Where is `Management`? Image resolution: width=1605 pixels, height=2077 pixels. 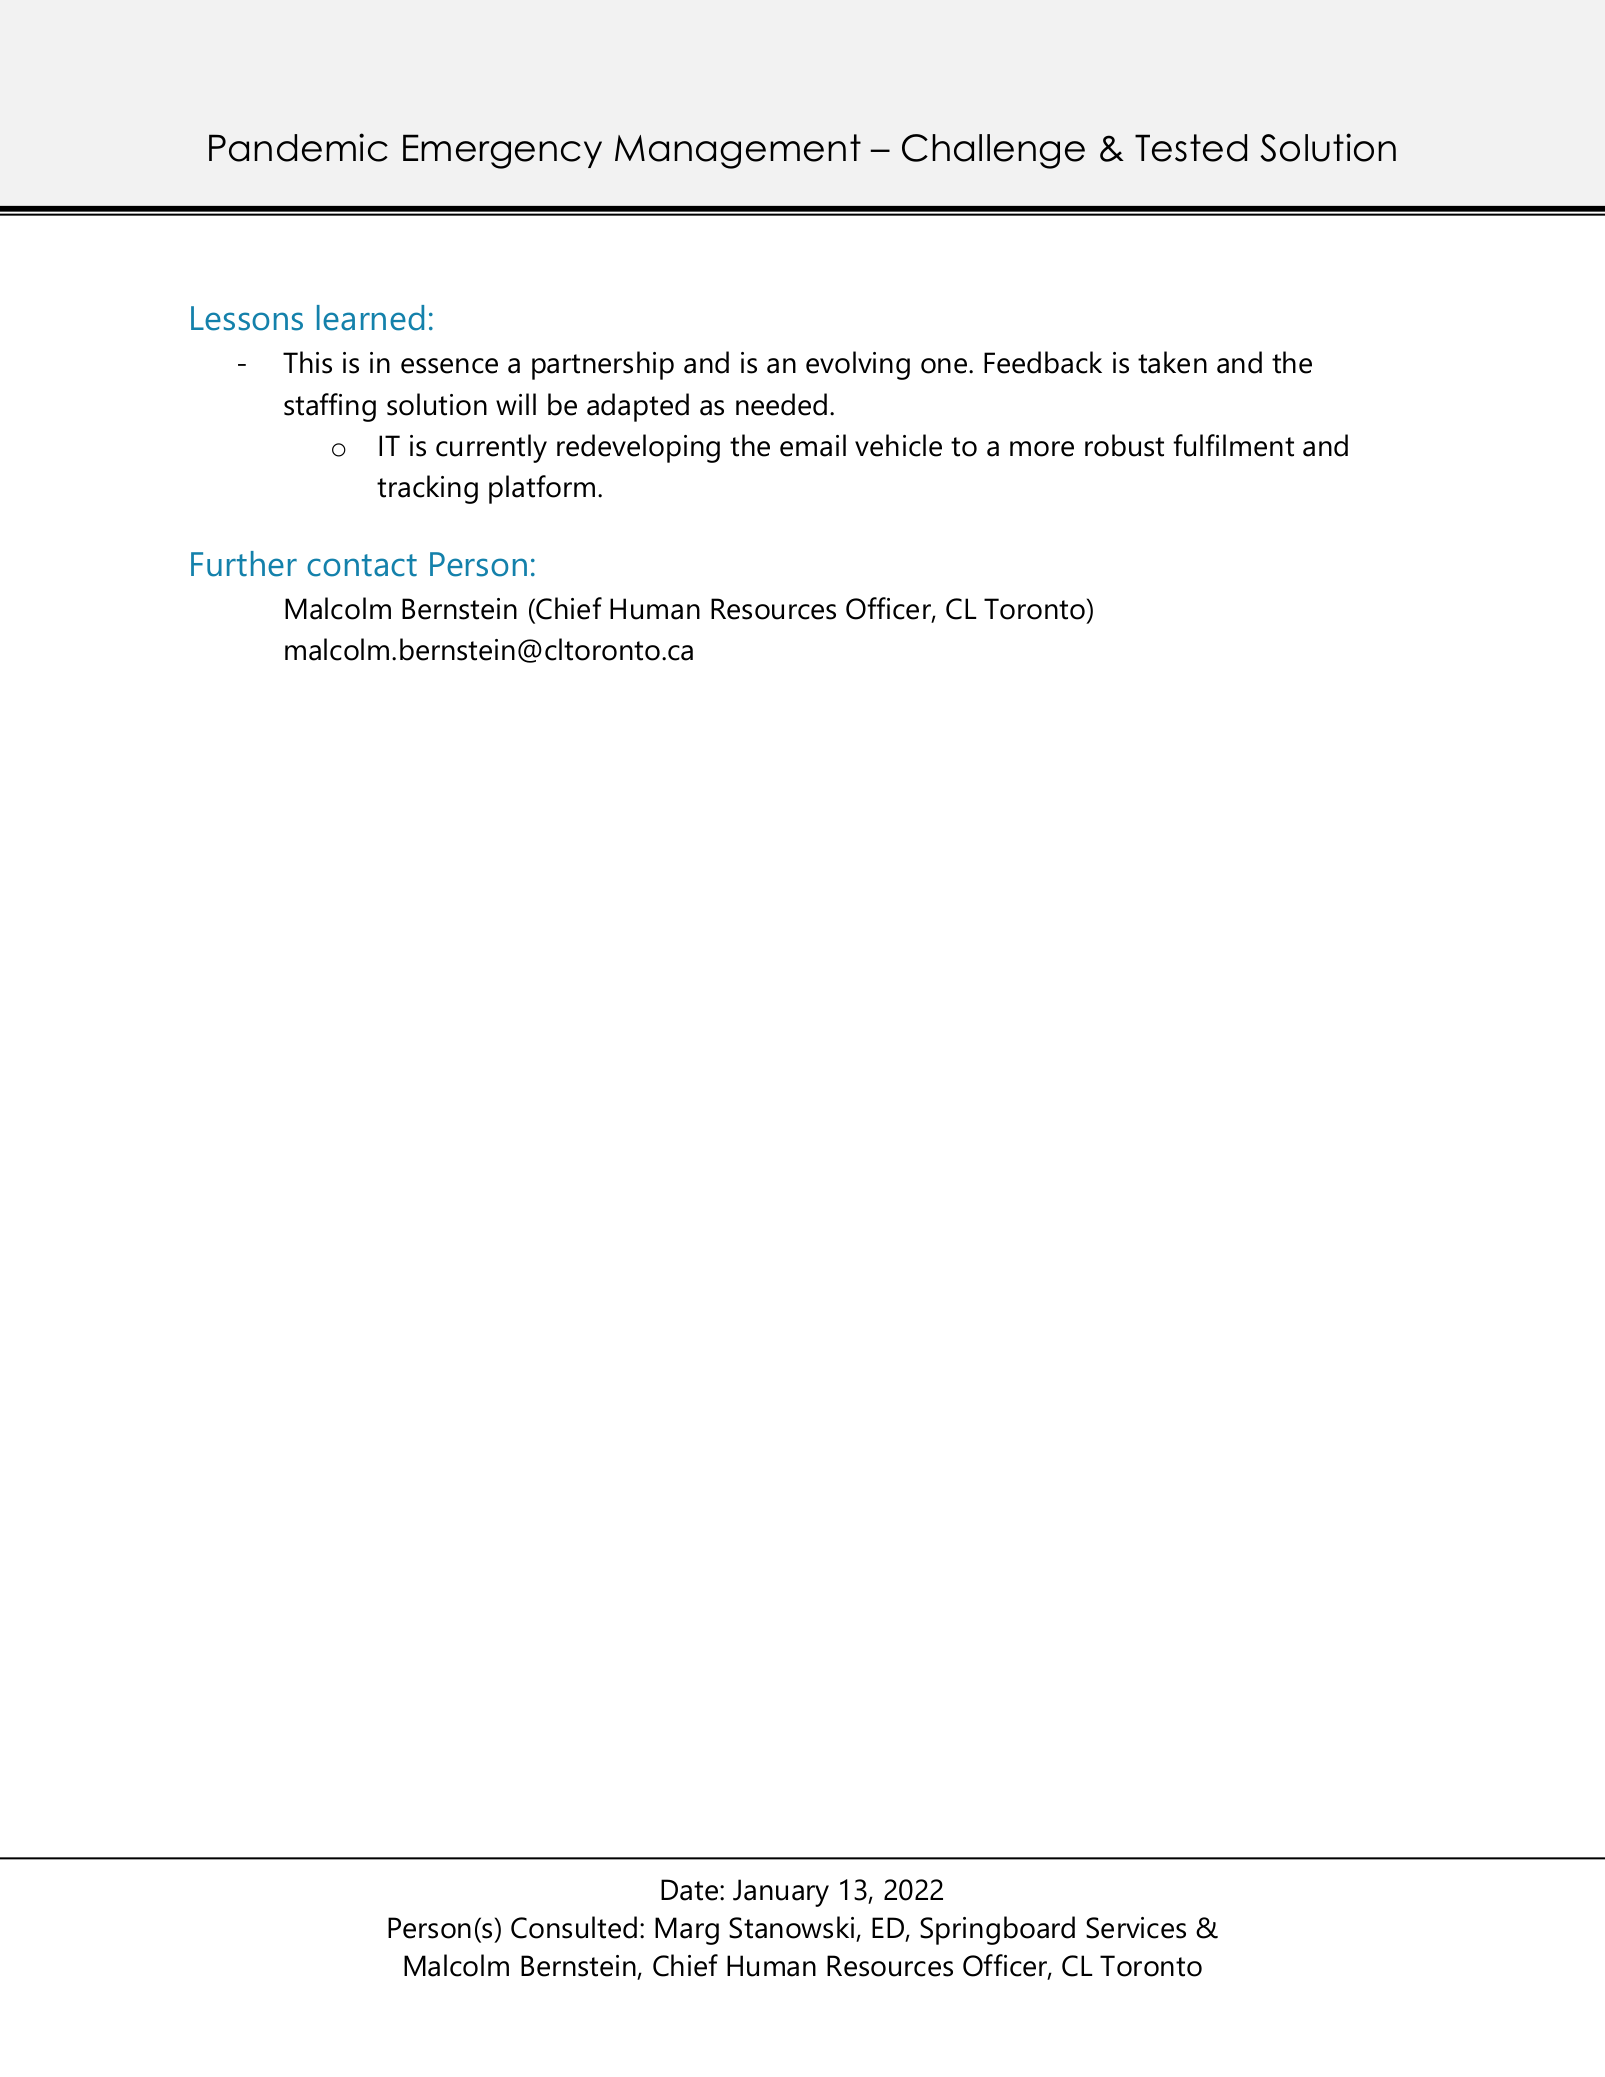
Management is located at coordinates (738, 151).
